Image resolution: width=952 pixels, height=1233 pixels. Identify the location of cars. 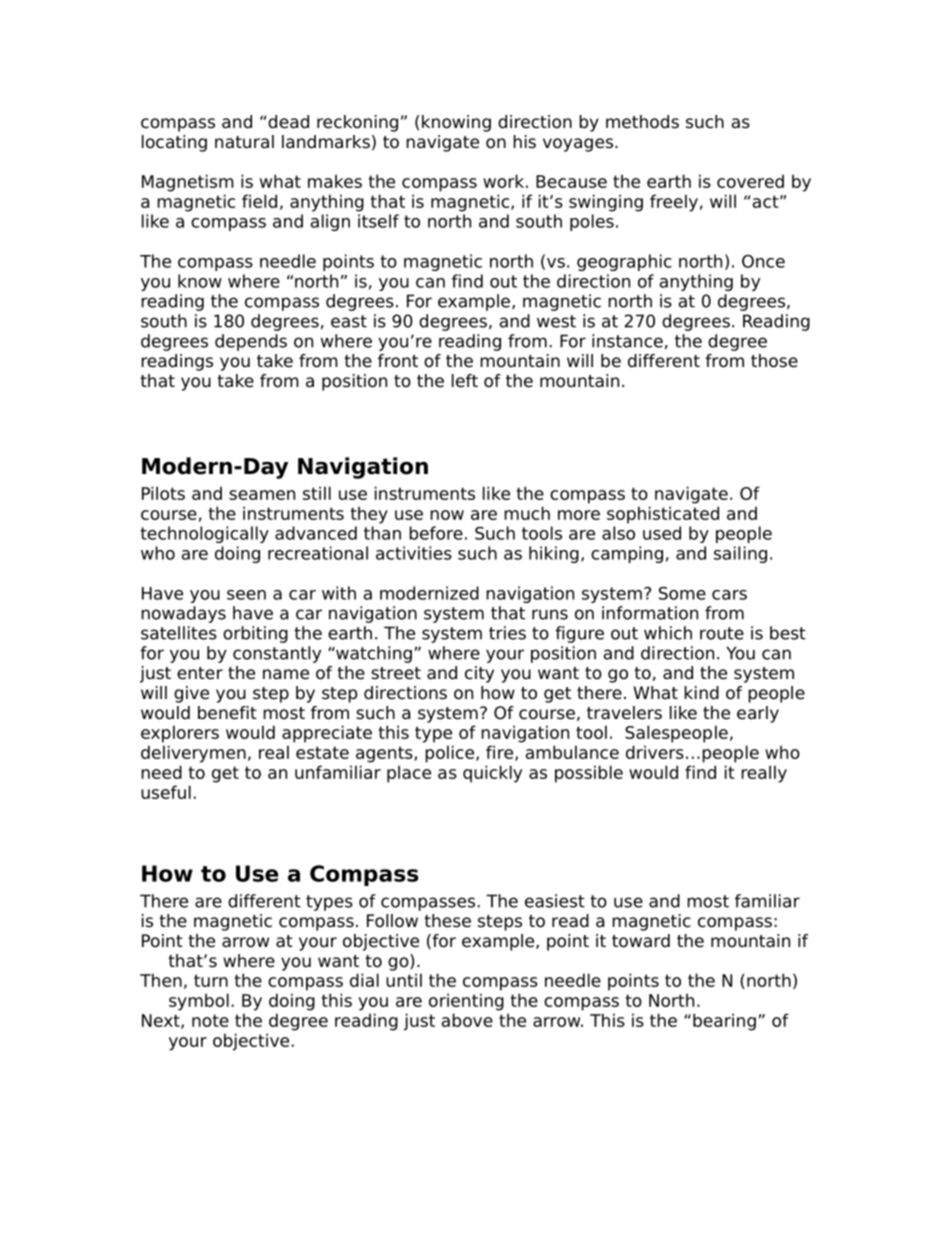
(729, 595).
